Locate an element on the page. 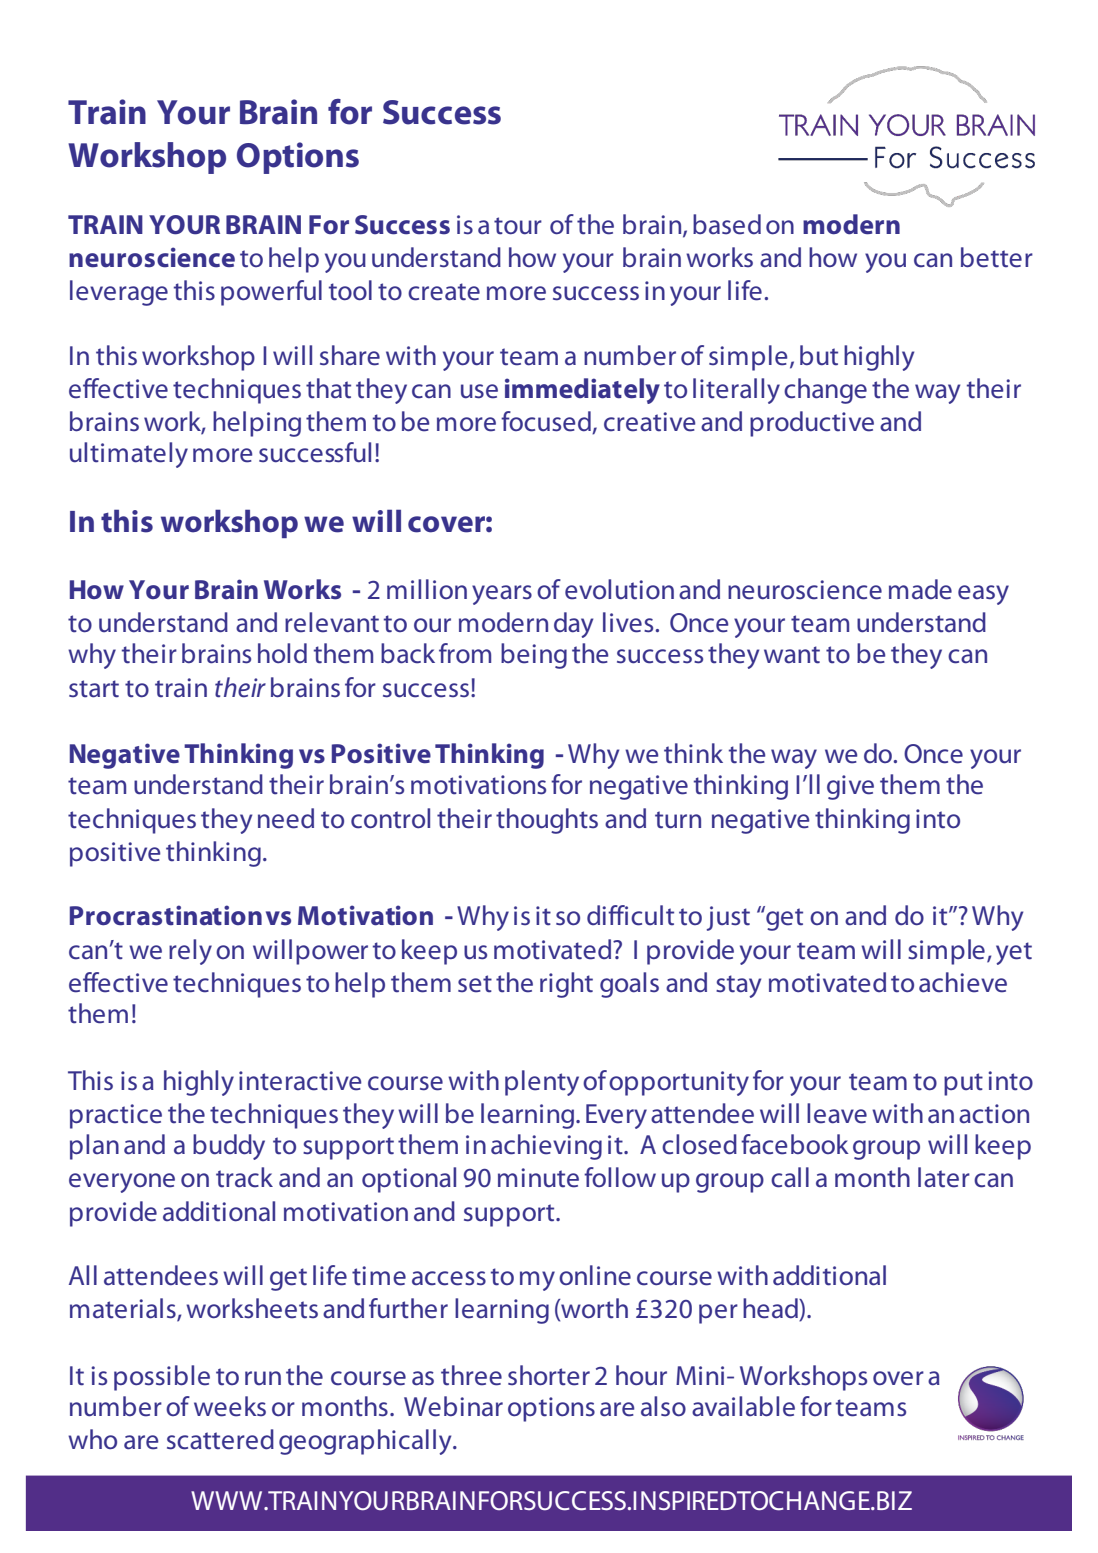 This page has width=1098, height=1553. powerful is located at coordinates (271, 293).
